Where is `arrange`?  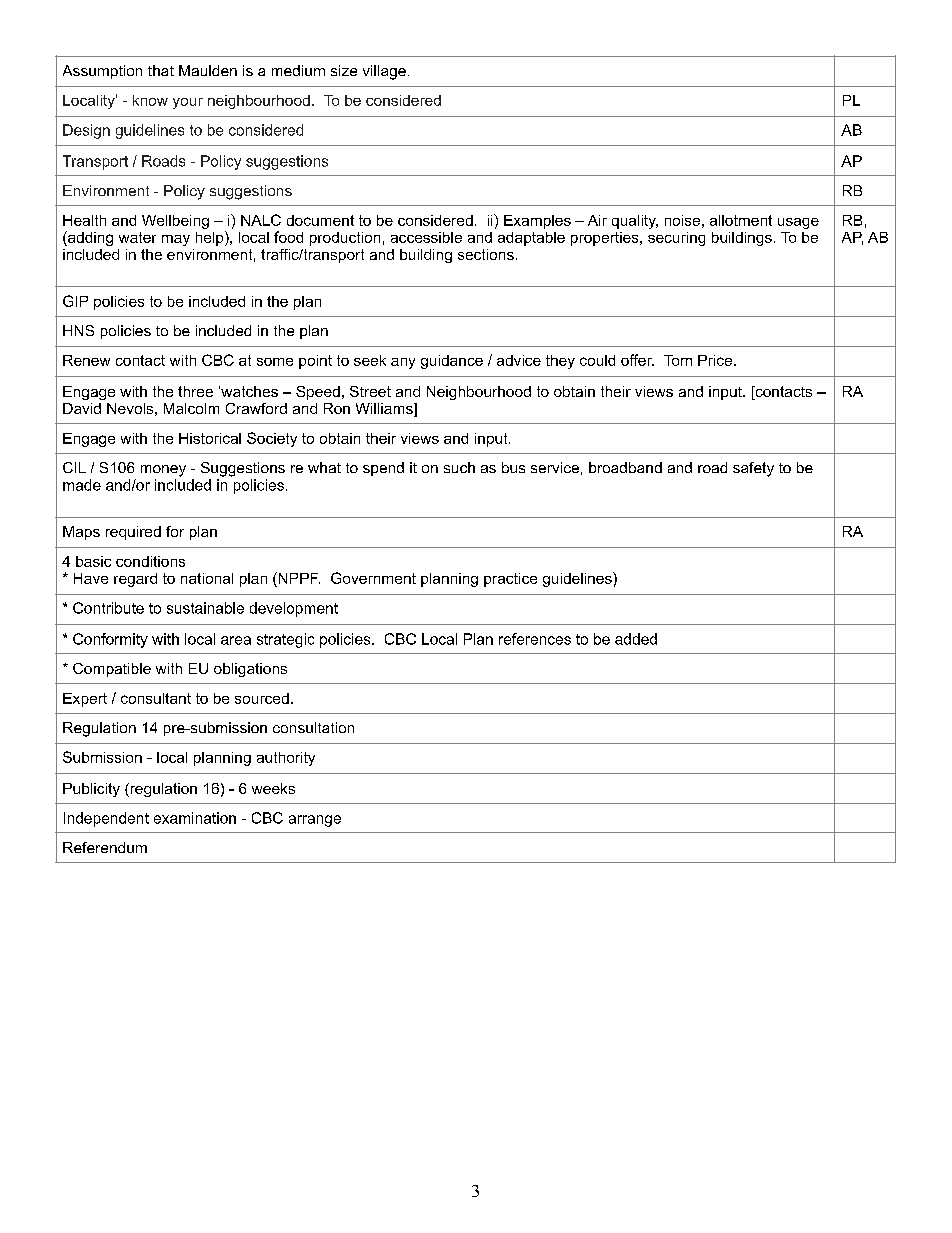
arrange is located at coordinates (315, 821).
